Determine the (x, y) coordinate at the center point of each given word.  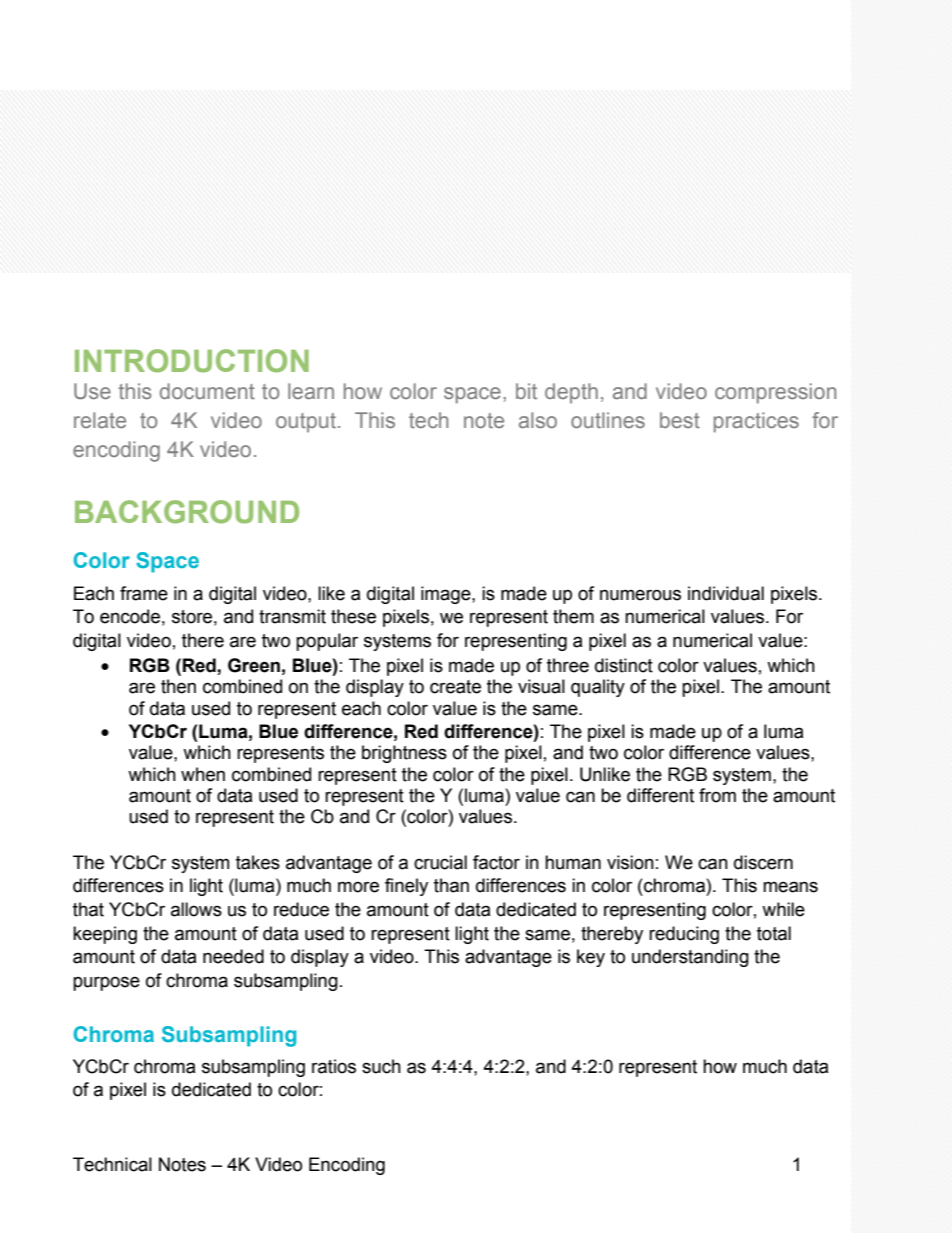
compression (775, 393)
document (207, 391)
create (455, 687)
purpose (106, 983)
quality (598, 688)
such (381, 1066)
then (178, 686)
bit (526, 391)
